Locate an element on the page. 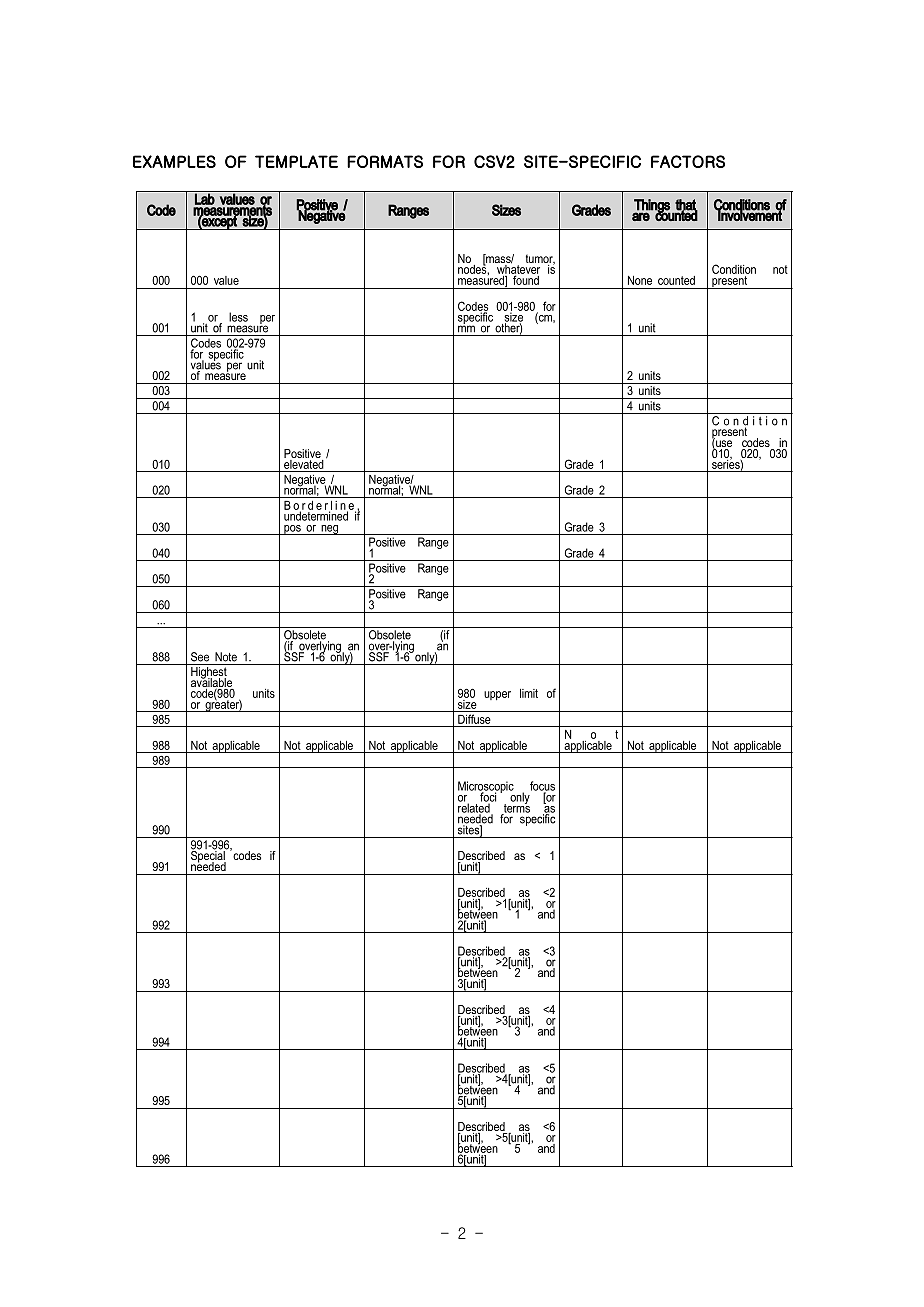 This image has height=1307, width=924. upper is located at coordinates (497, 695).
